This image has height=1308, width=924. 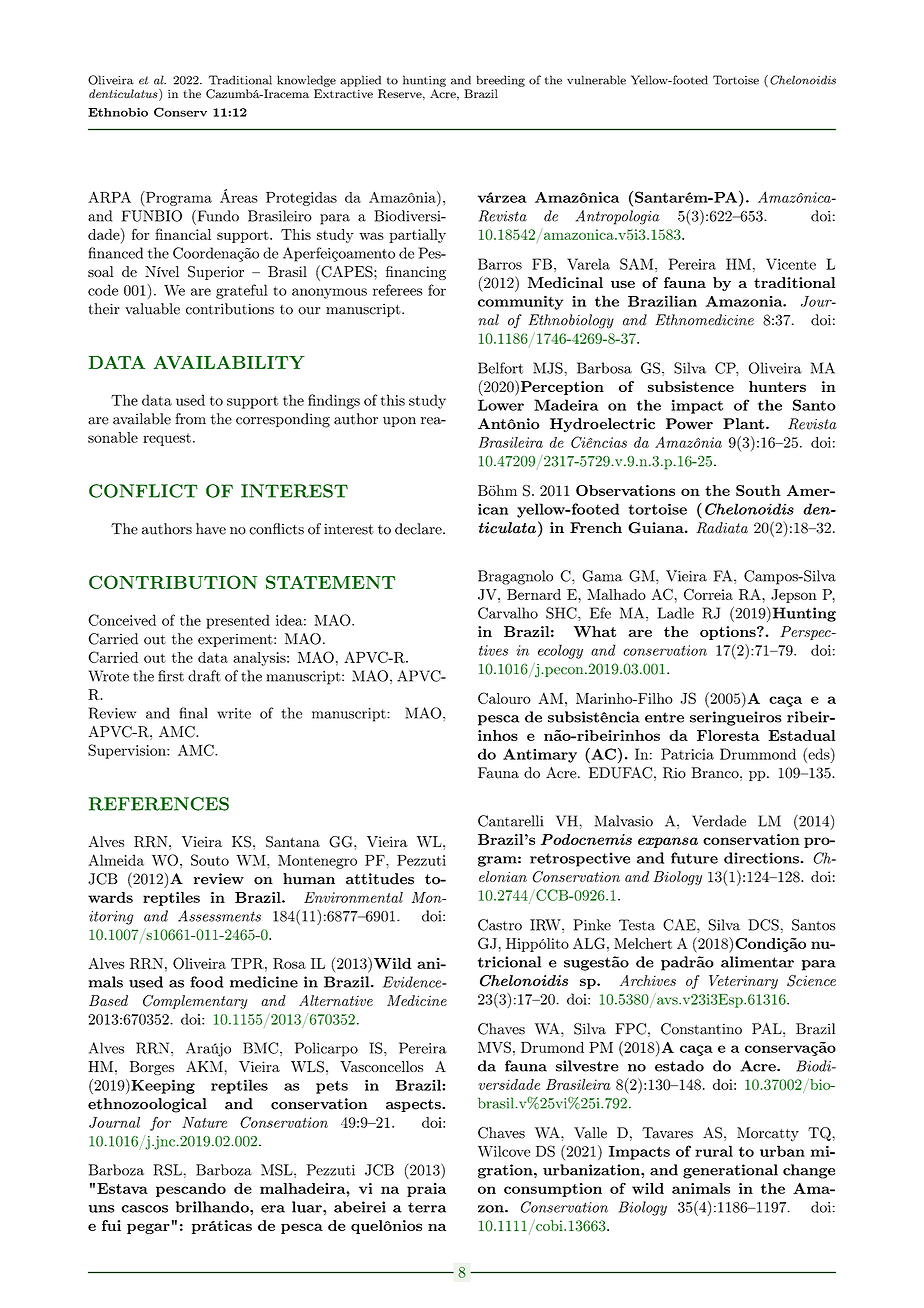 What do you see at coordinates (500, 925) in the image?
I see `Castro` at bounding box center [500, 925].
